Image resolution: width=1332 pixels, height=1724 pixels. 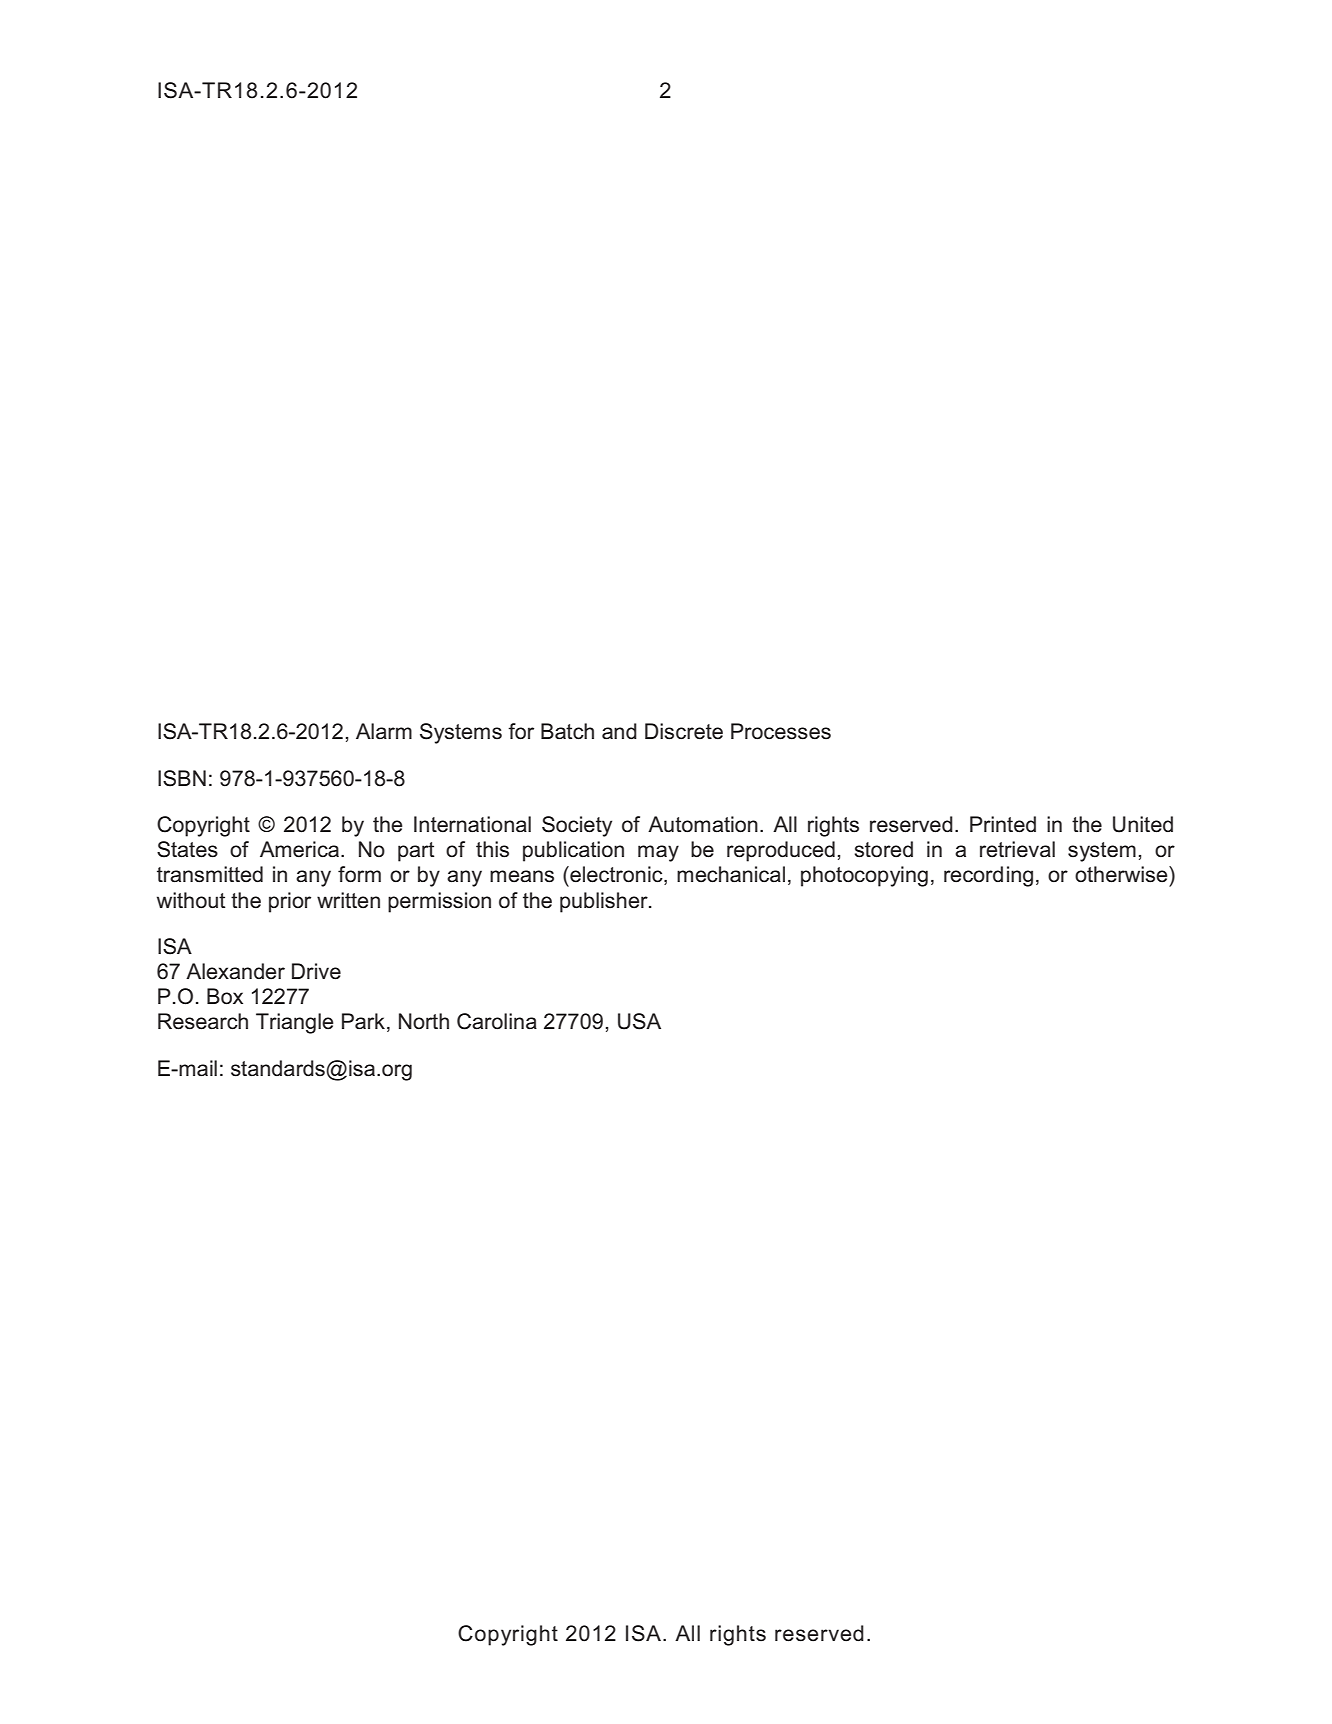 I want to click on Printed, so click(x=1003, y=824).
